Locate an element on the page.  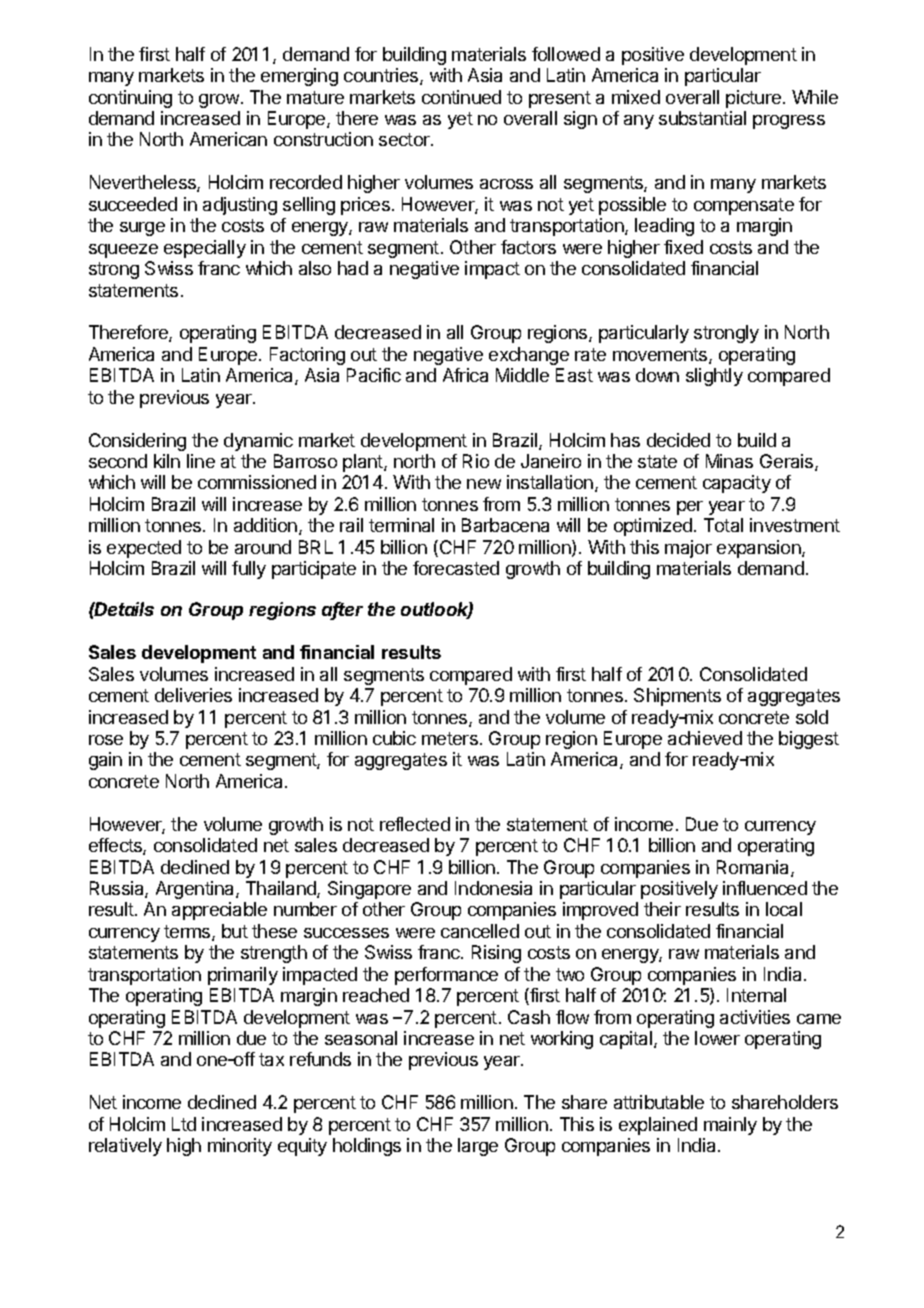
forecasted is located at coordinates (456, 568).
